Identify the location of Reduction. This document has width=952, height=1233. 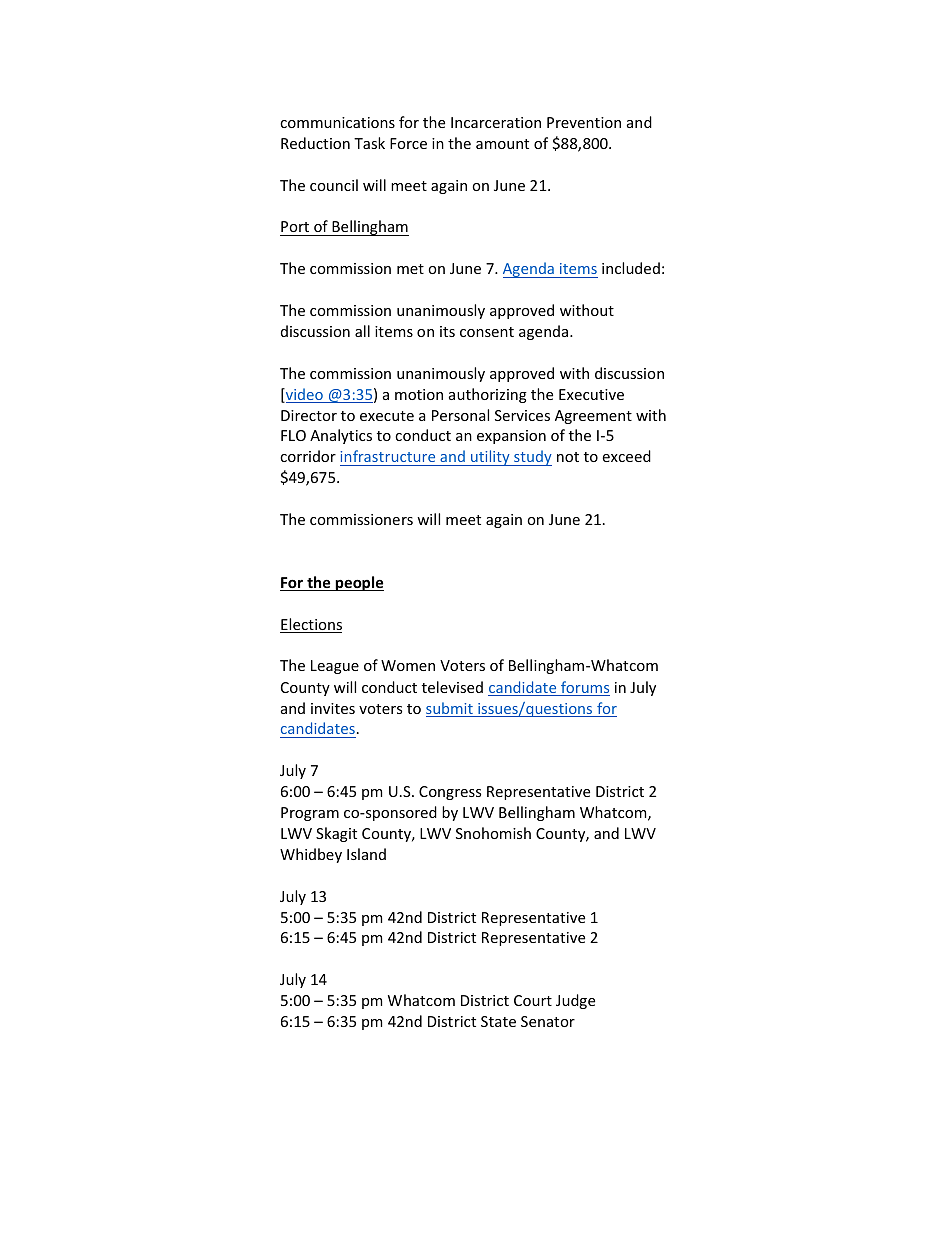
(315, 143).
